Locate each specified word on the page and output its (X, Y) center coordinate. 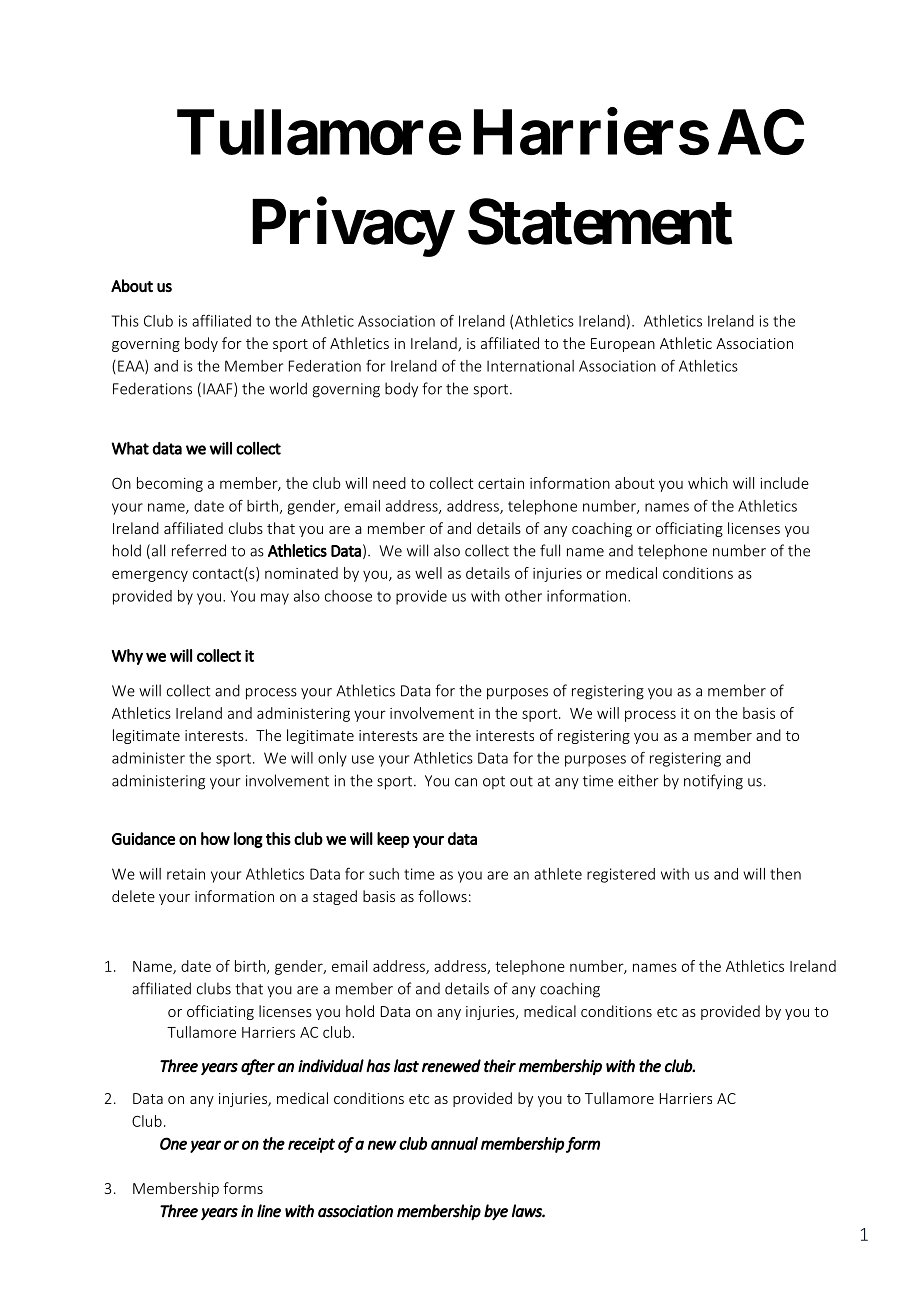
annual (454, 1143)
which (708, 483)
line (269, 1211)
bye (496, 1212)
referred (199, 550)
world (288, 388)
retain (186, 874)
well (428, 573)
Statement (600, 222)
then (785, 874)
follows (442, 896)
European (623, 345)
